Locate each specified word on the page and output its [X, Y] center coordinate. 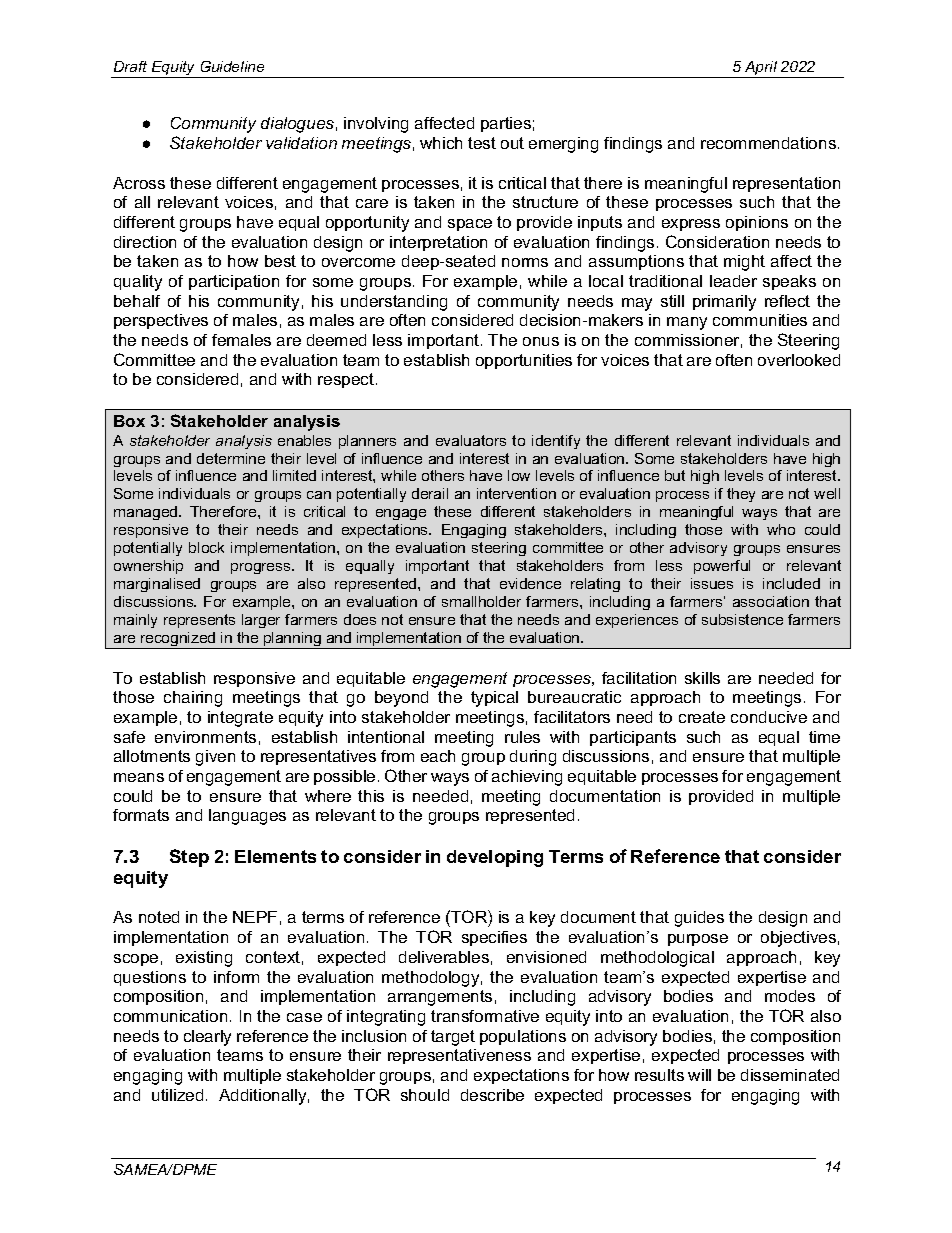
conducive [769, 717]
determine [231, 458]
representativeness [459, 1056]
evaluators [471, 440]
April [761, 69]
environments [205, 737]
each [438, 756]
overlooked [799, 360]
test [482, 143]
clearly [207, 1038]
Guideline [232, 66]
